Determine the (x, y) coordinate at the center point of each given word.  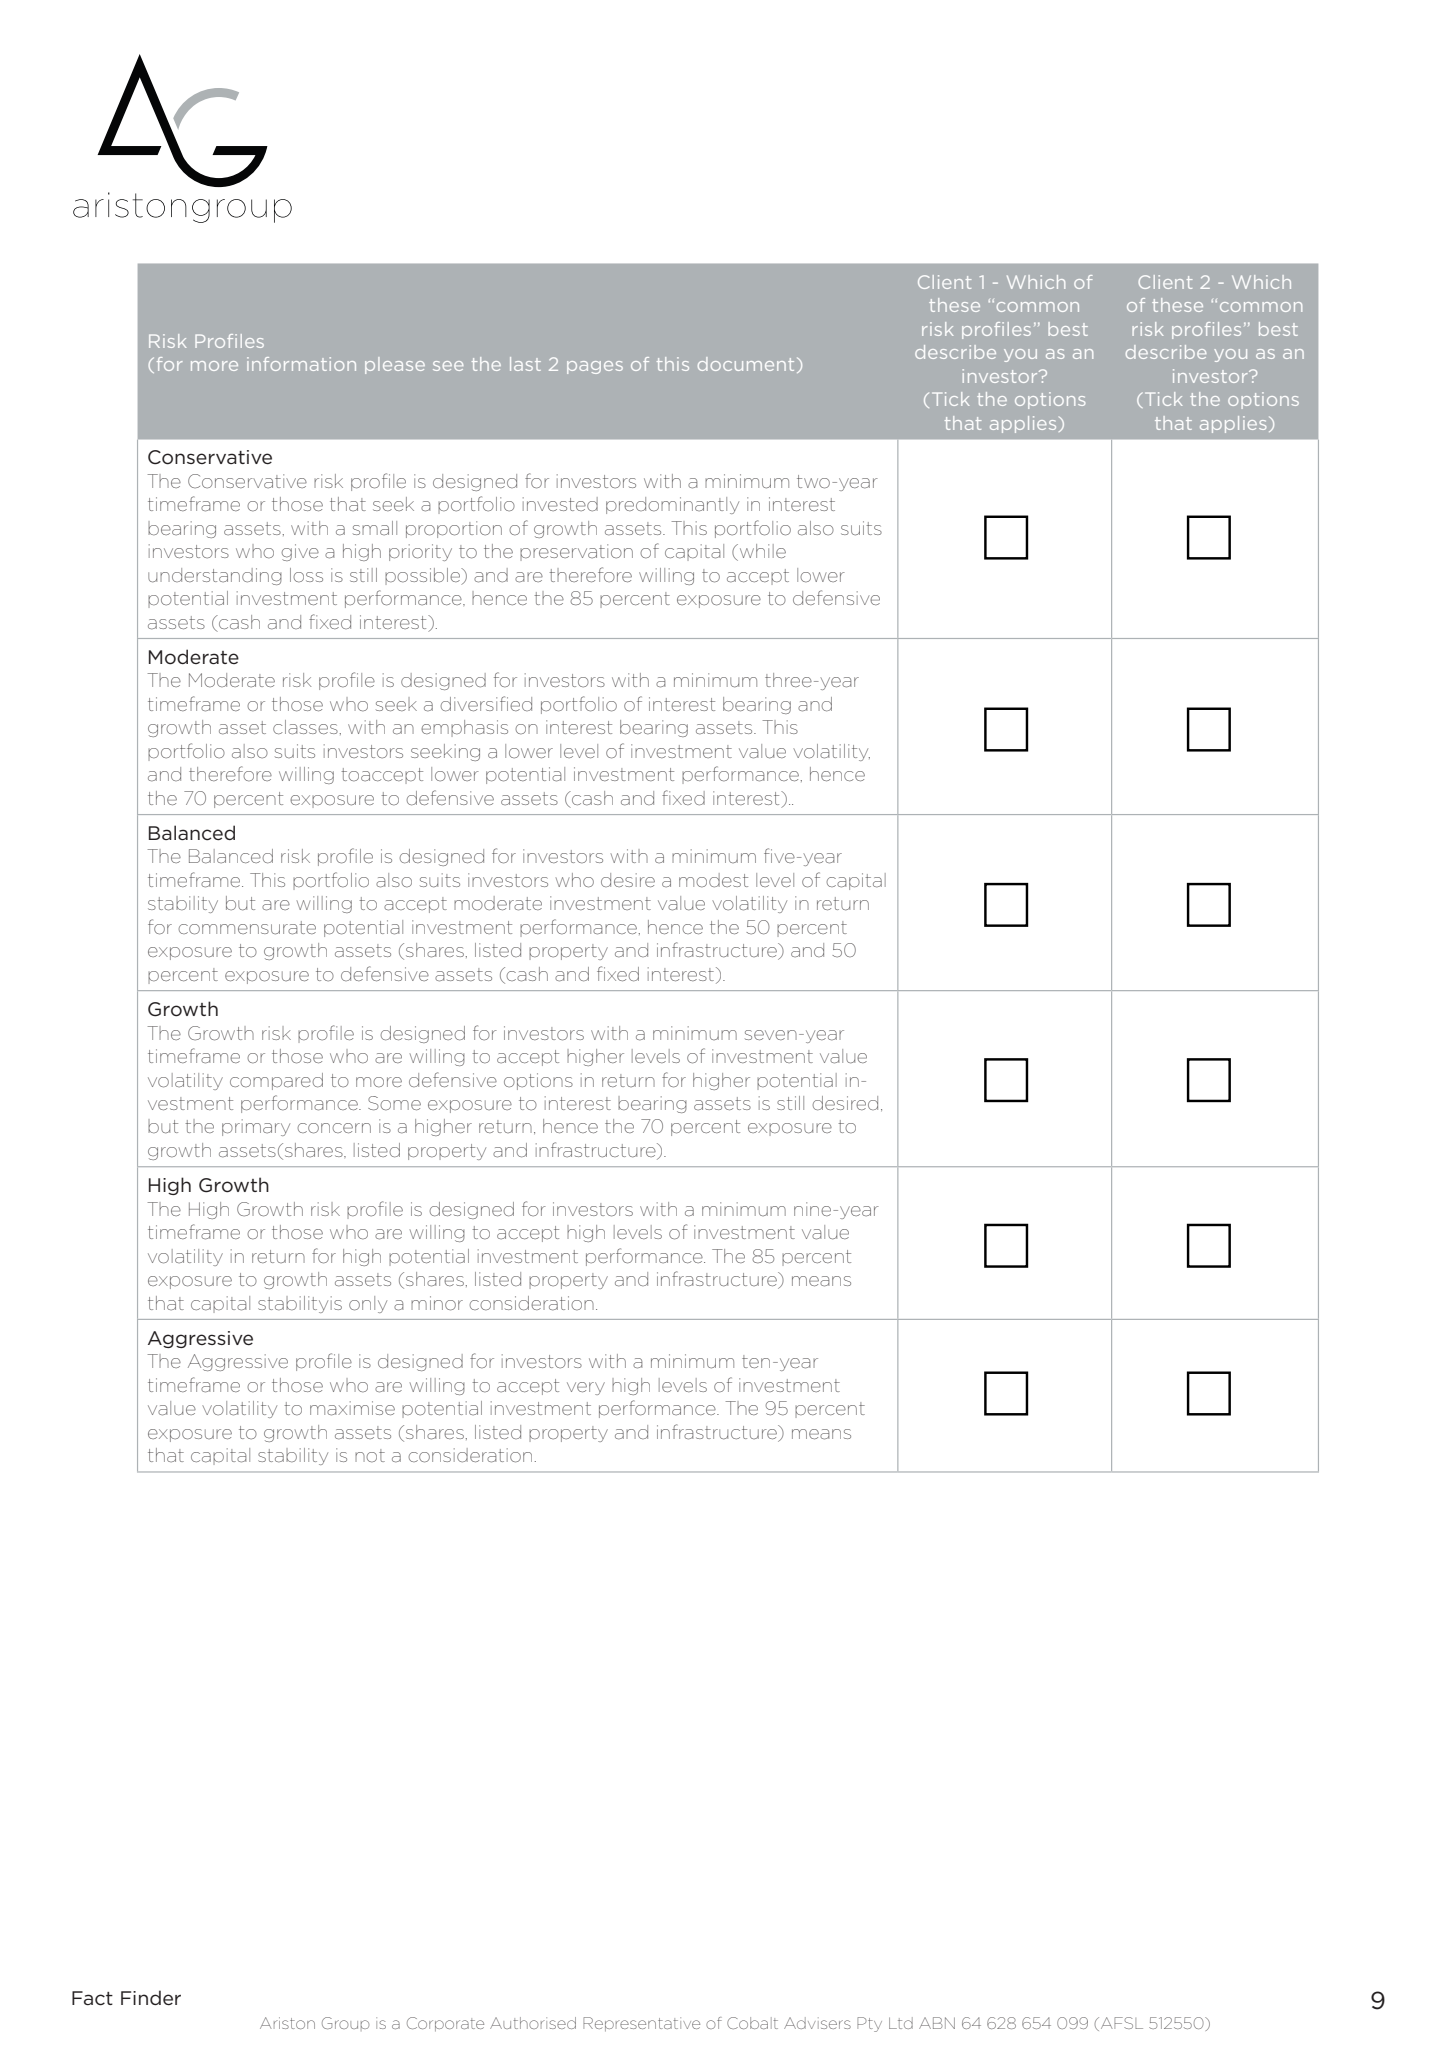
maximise (352, 1408)
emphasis (464, 728)
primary (256, 1127)
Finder (151, 1998)
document (746, 364)
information (301, 364)
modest (713, 880)
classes (305, 727)
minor (437, 1303)
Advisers (817, 2023)
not (370, 1456)
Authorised (533, 2023)
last (525, 364)
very (586, 1388)
